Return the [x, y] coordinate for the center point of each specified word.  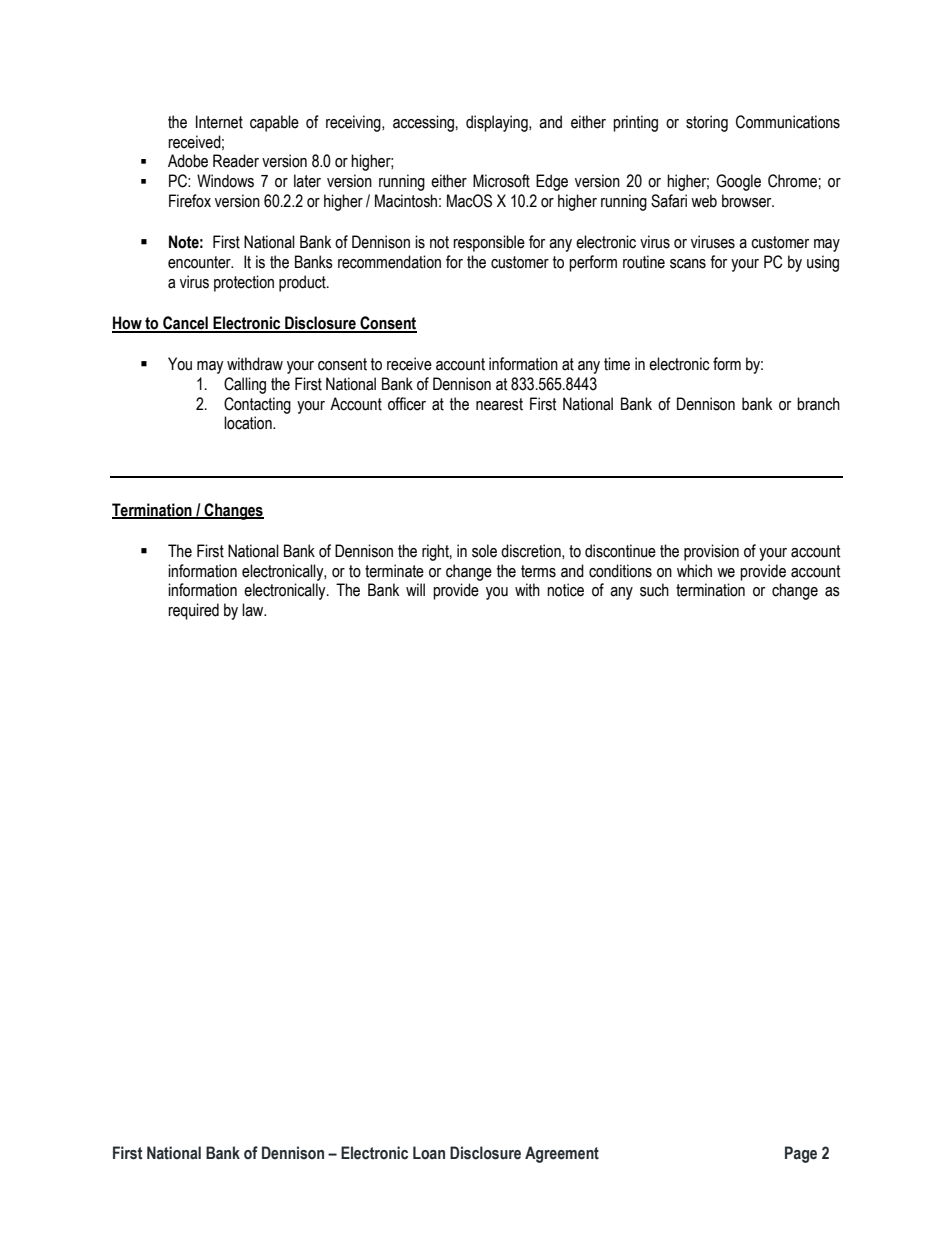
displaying [498, 123]
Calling [245, 385]
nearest [499, 404]
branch [818, 404]
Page [801, 1154]
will [415, 589]
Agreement [562, 1154]
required [193, 611]
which [694, 571]
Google [738, 182]
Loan [429, 1153]
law [254, 610]
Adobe [188, 161]
